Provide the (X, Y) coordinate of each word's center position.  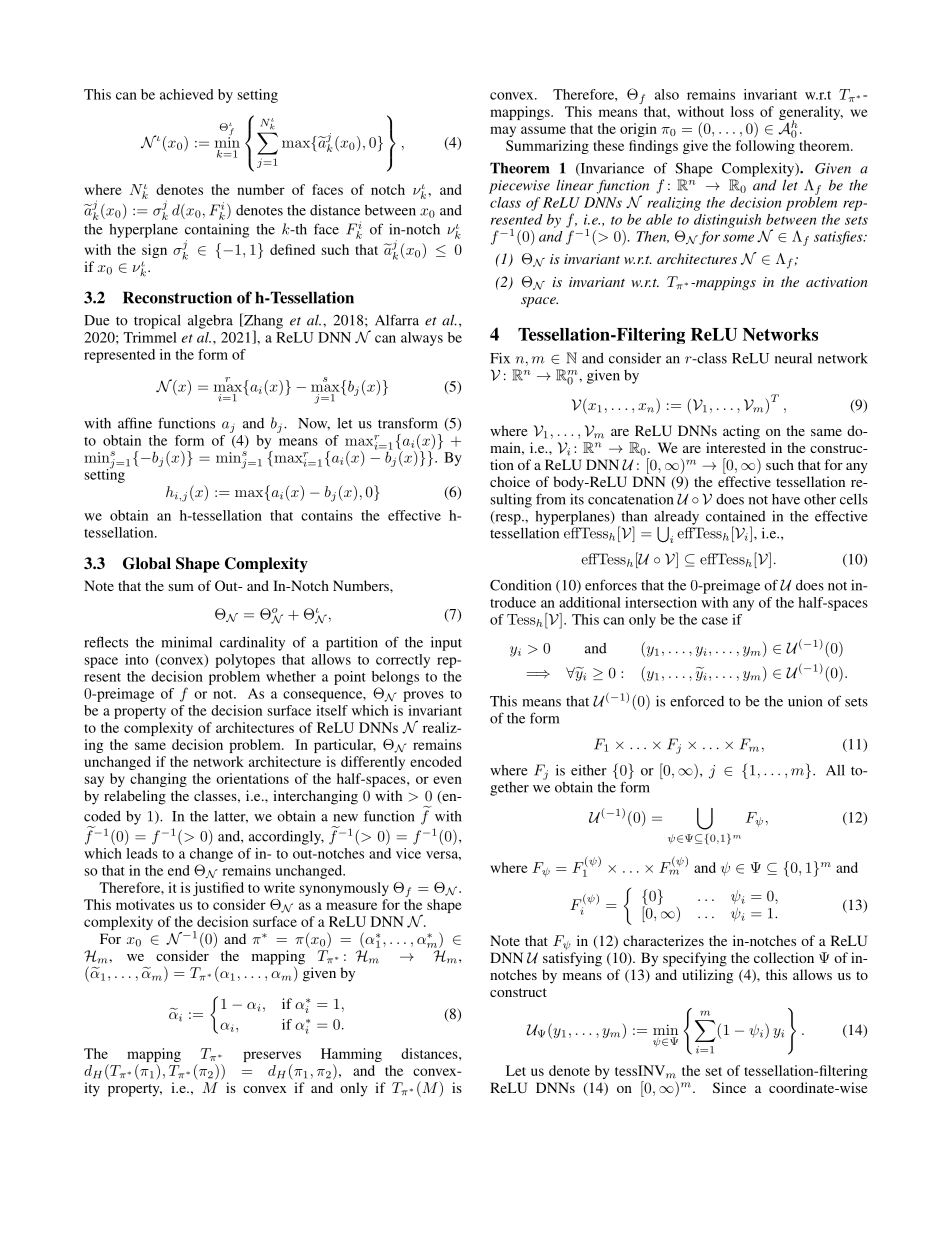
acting (741, 432)
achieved (187, 94)
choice (510, 481)
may (503, 131)
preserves (272, 1058)
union (805, 701)
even (447, 780)
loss (742, 111)
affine (135, 423)
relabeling (135, 797)
